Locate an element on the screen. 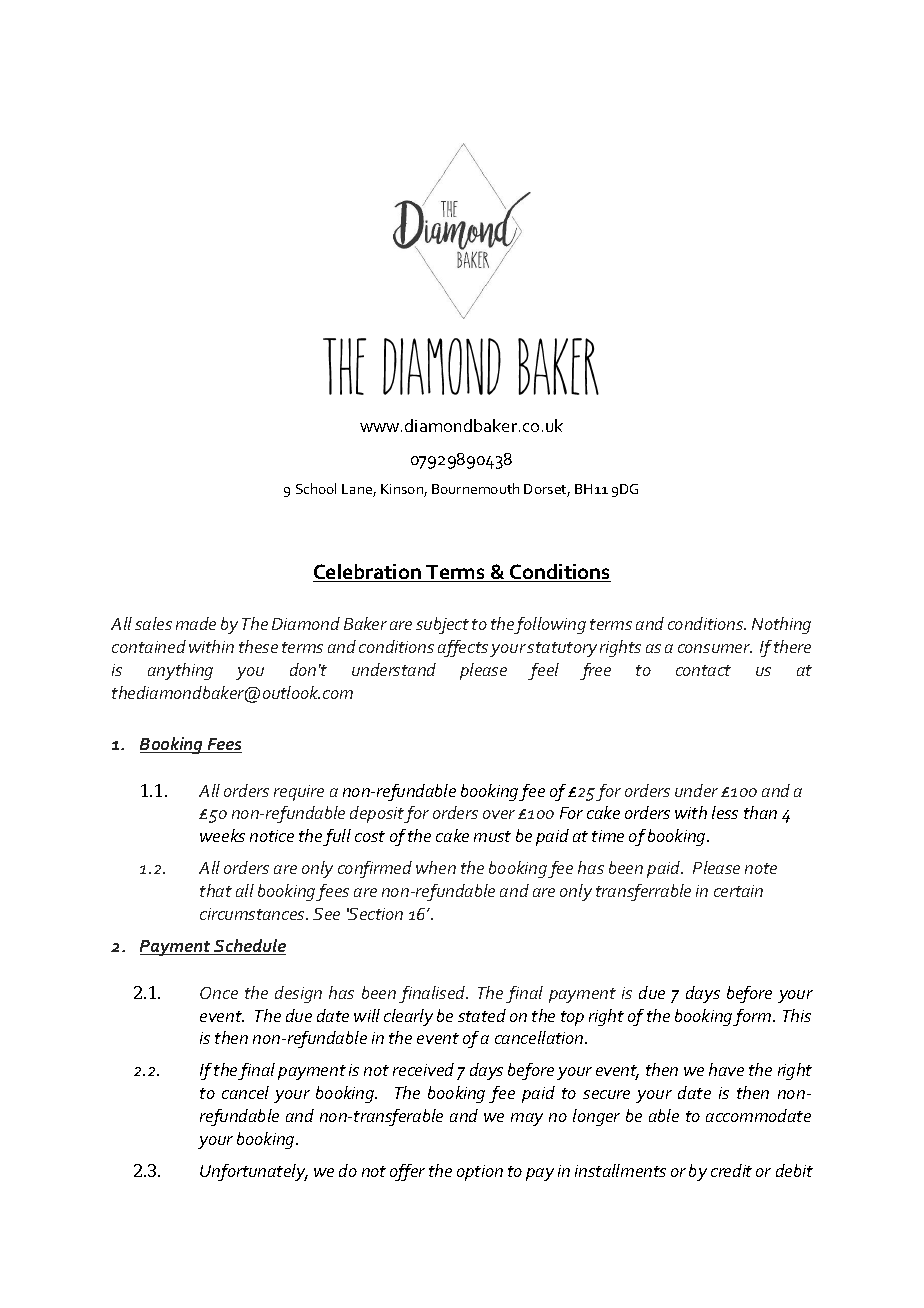 The height and width of the screenshot is (1308, 924). when is located at coordinates (436, 867).
